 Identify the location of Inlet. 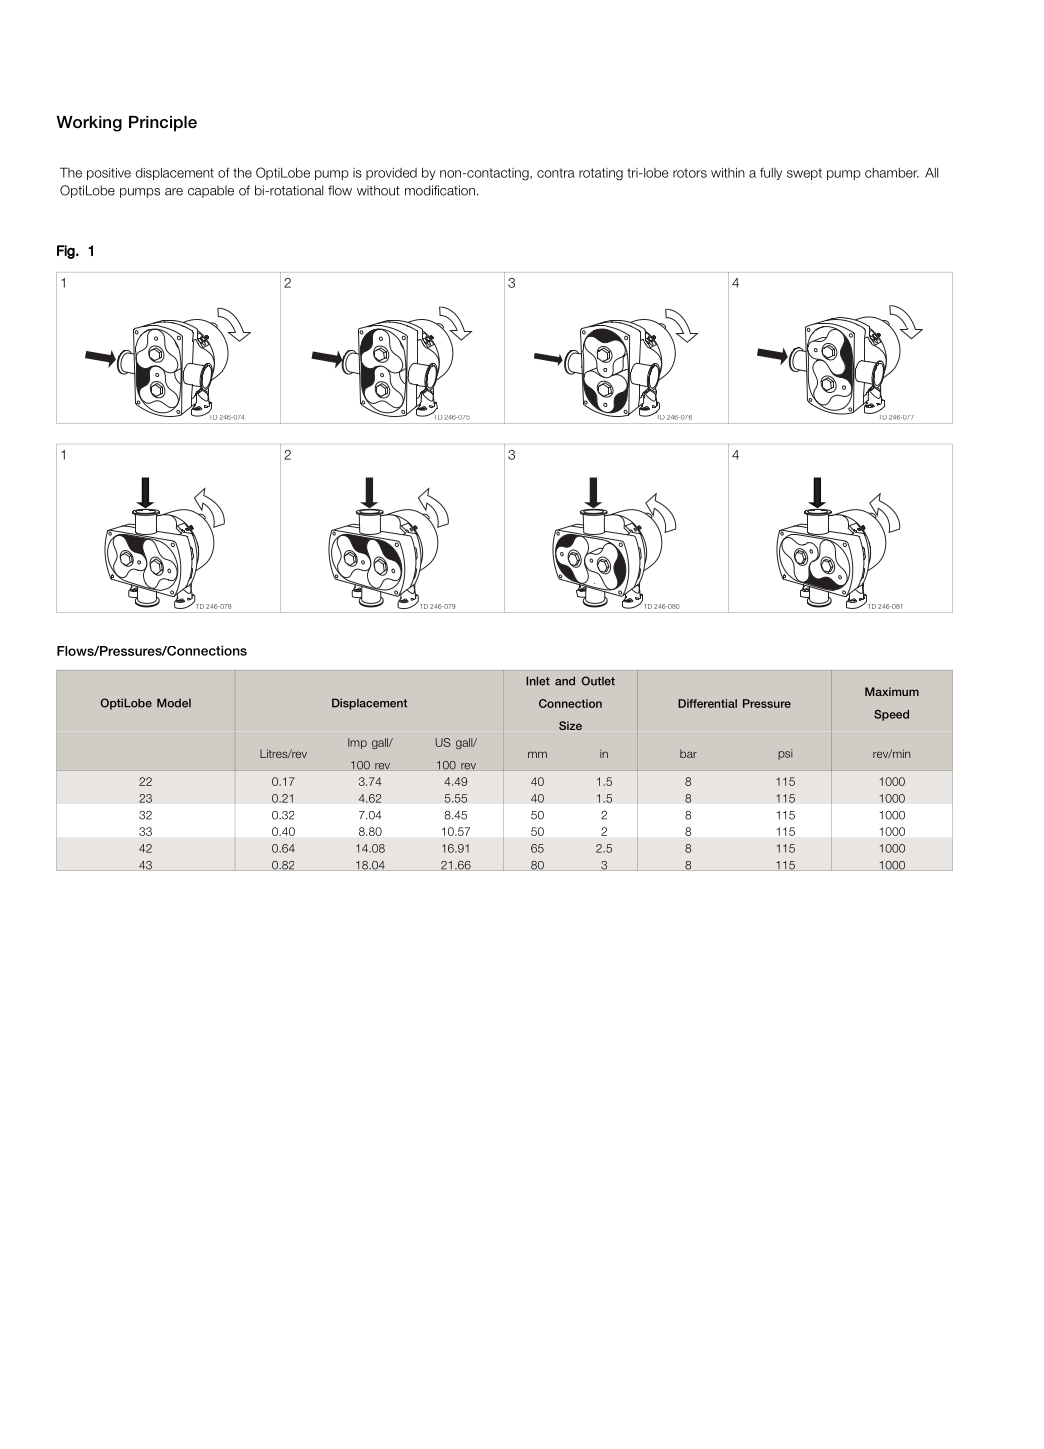
(538, 681).
